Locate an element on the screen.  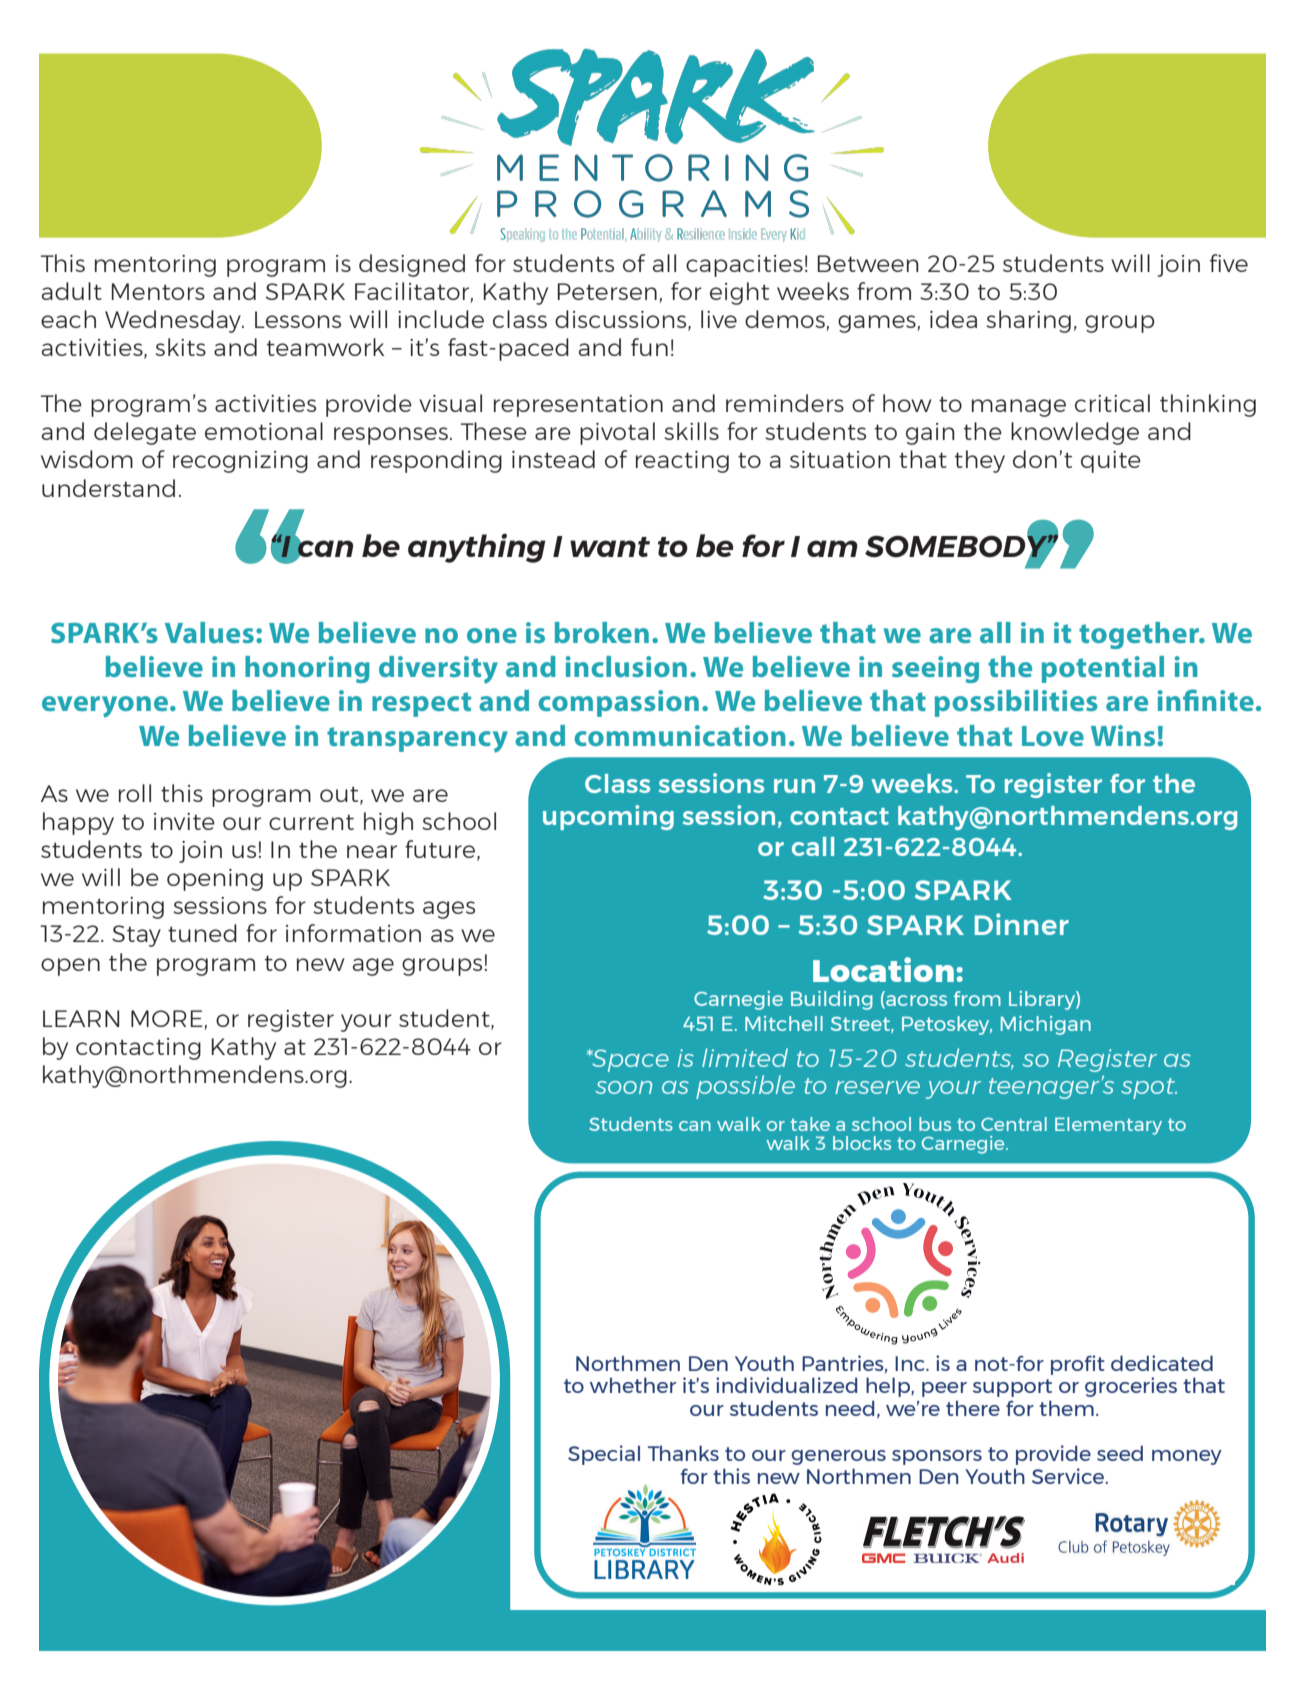
Thanks is located at coordinates (683, 1453).
